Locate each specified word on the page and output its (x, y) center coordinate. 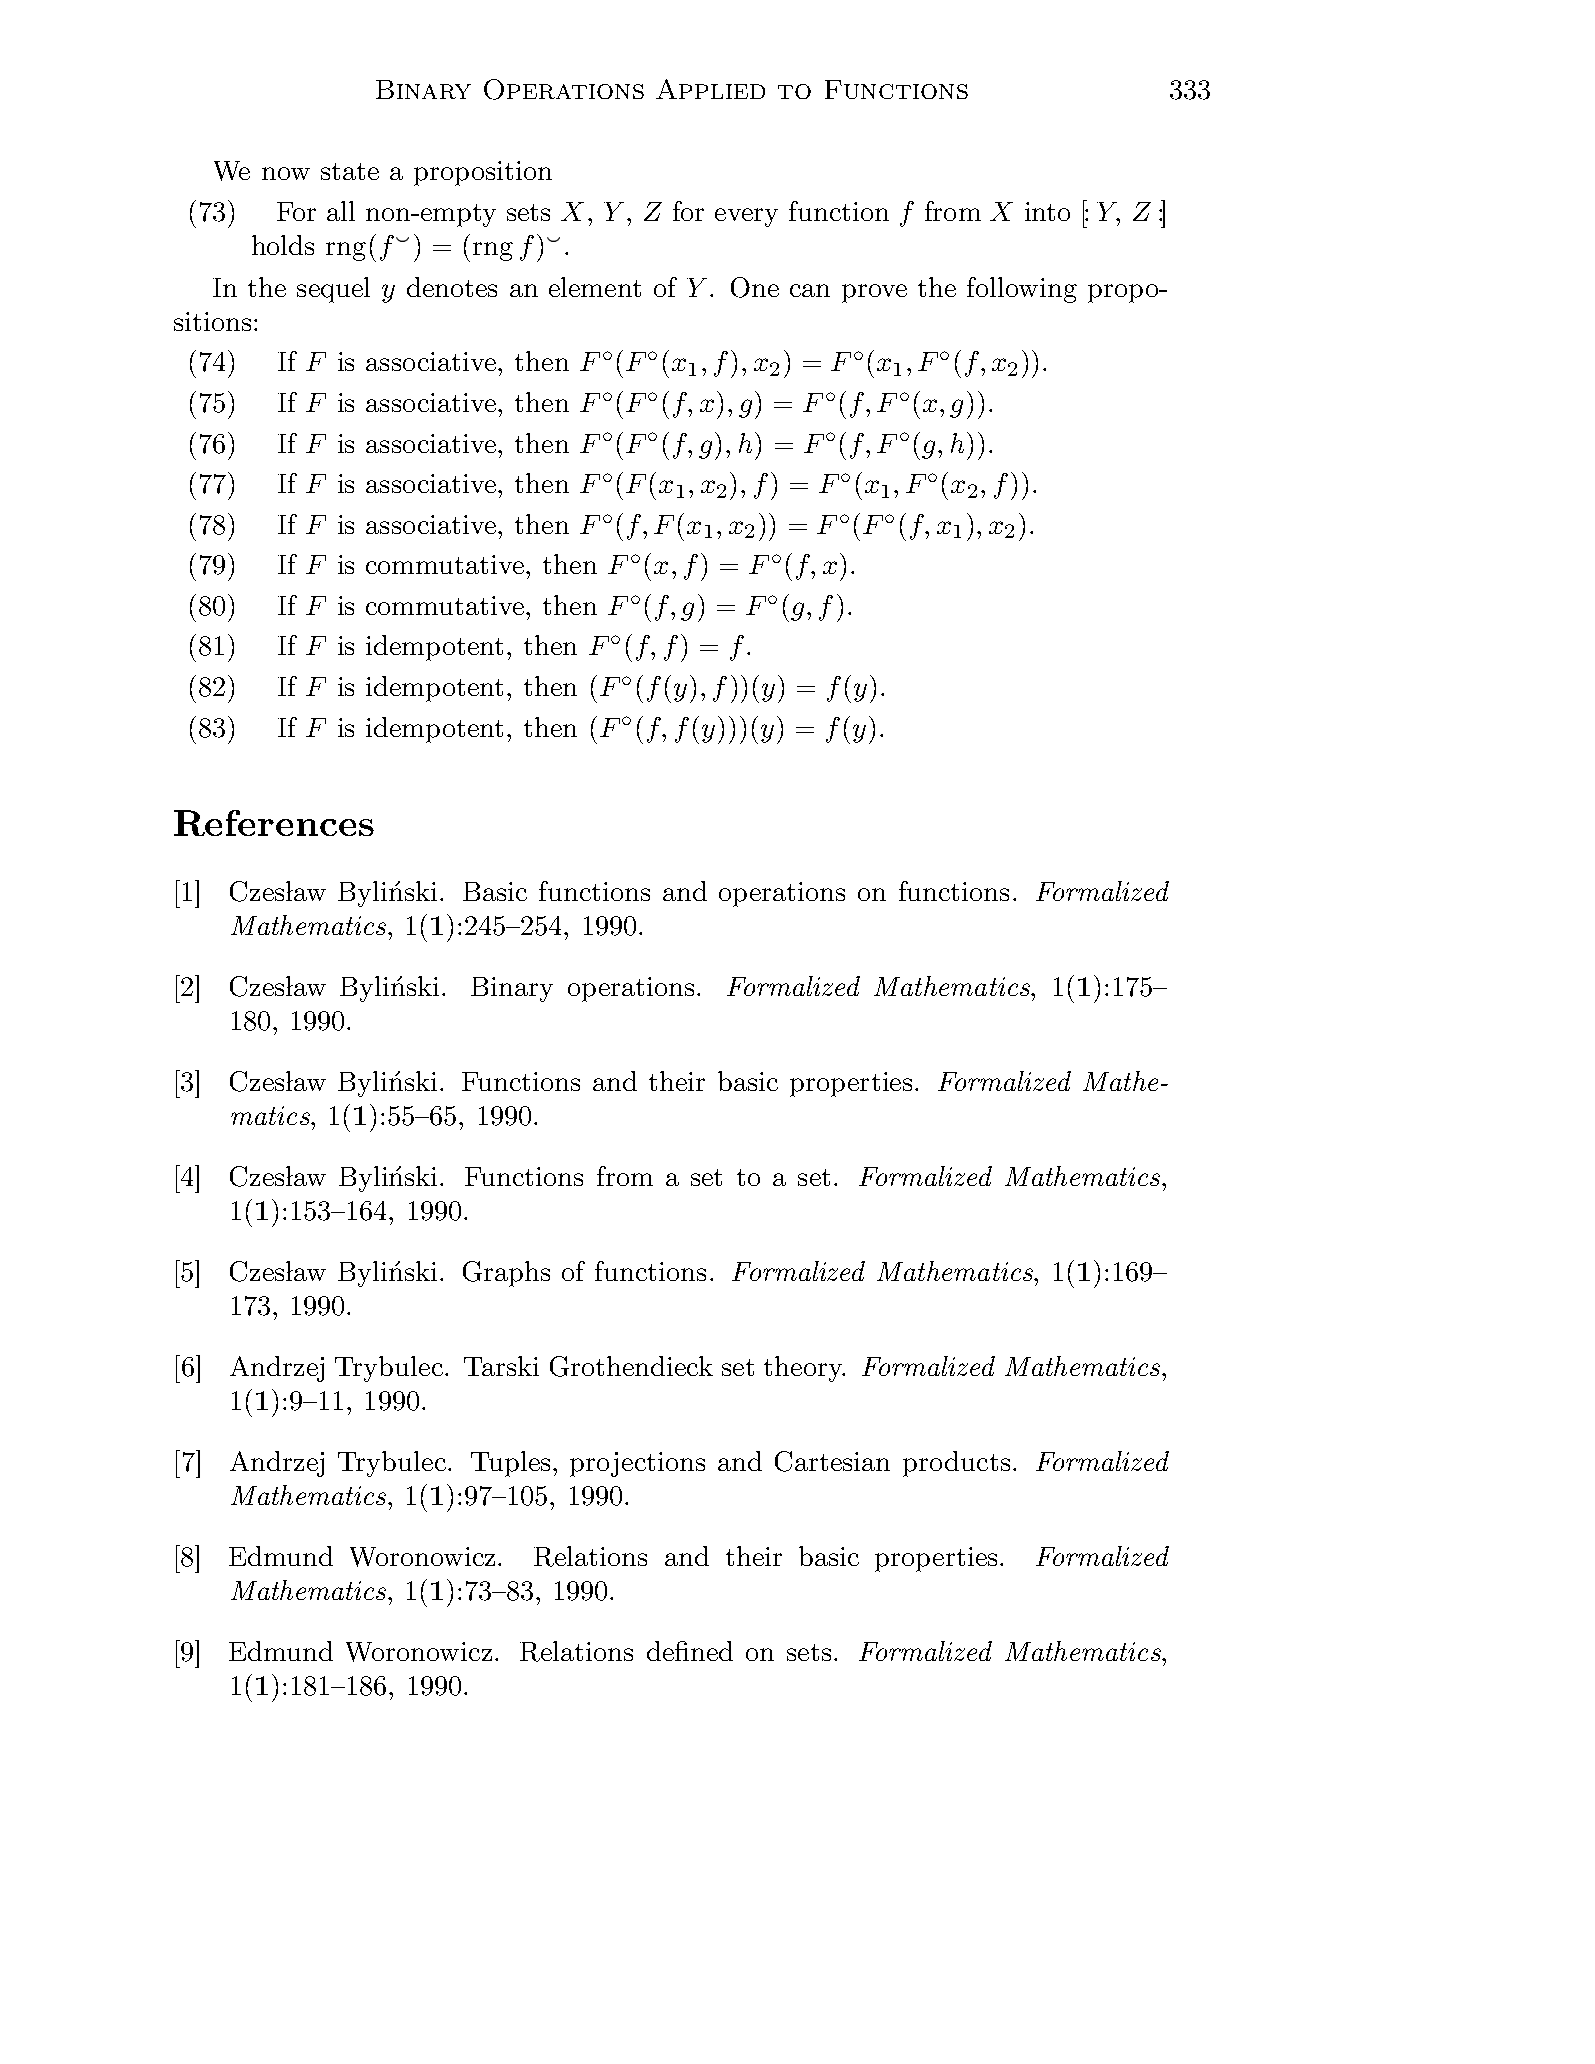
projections (637, 1464)
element (595, 287)
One (755, 287)
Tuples (510, 1464)
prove (874, 293)
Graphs (506, 1274)
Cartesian (832, 1461)
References (274, 823)
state (350, 171)
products (956, 1464)
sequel (333, 290)
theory (804, 1369)
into (1047, 211)
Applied (710, 89)
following (1022, 290)
